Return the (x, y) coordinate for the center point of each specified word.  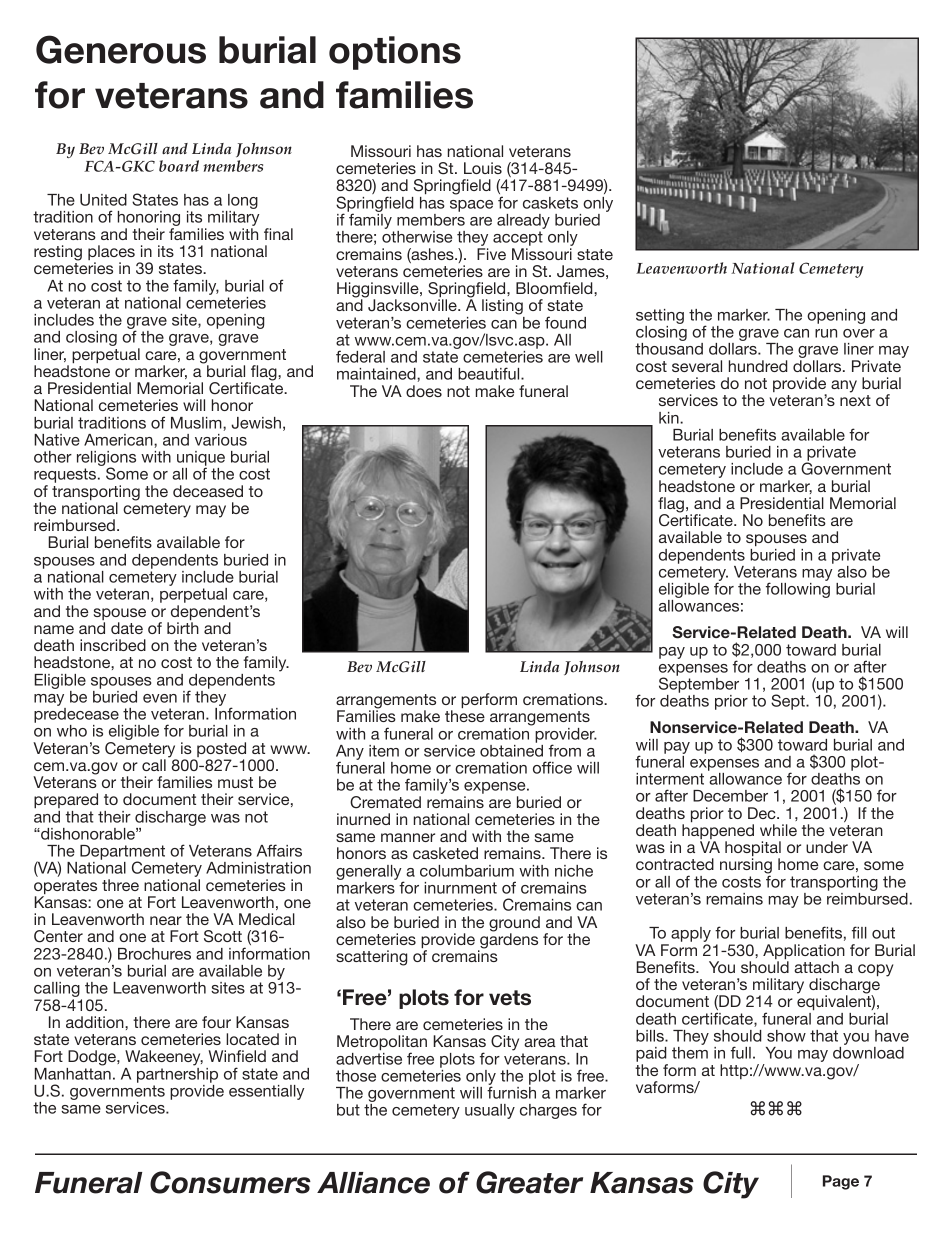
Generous (121, 49)
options (395, 53)
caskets (550, 203)
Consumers (230, 1182)
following (798, 589)
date (127, 628)
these (465, 715)
